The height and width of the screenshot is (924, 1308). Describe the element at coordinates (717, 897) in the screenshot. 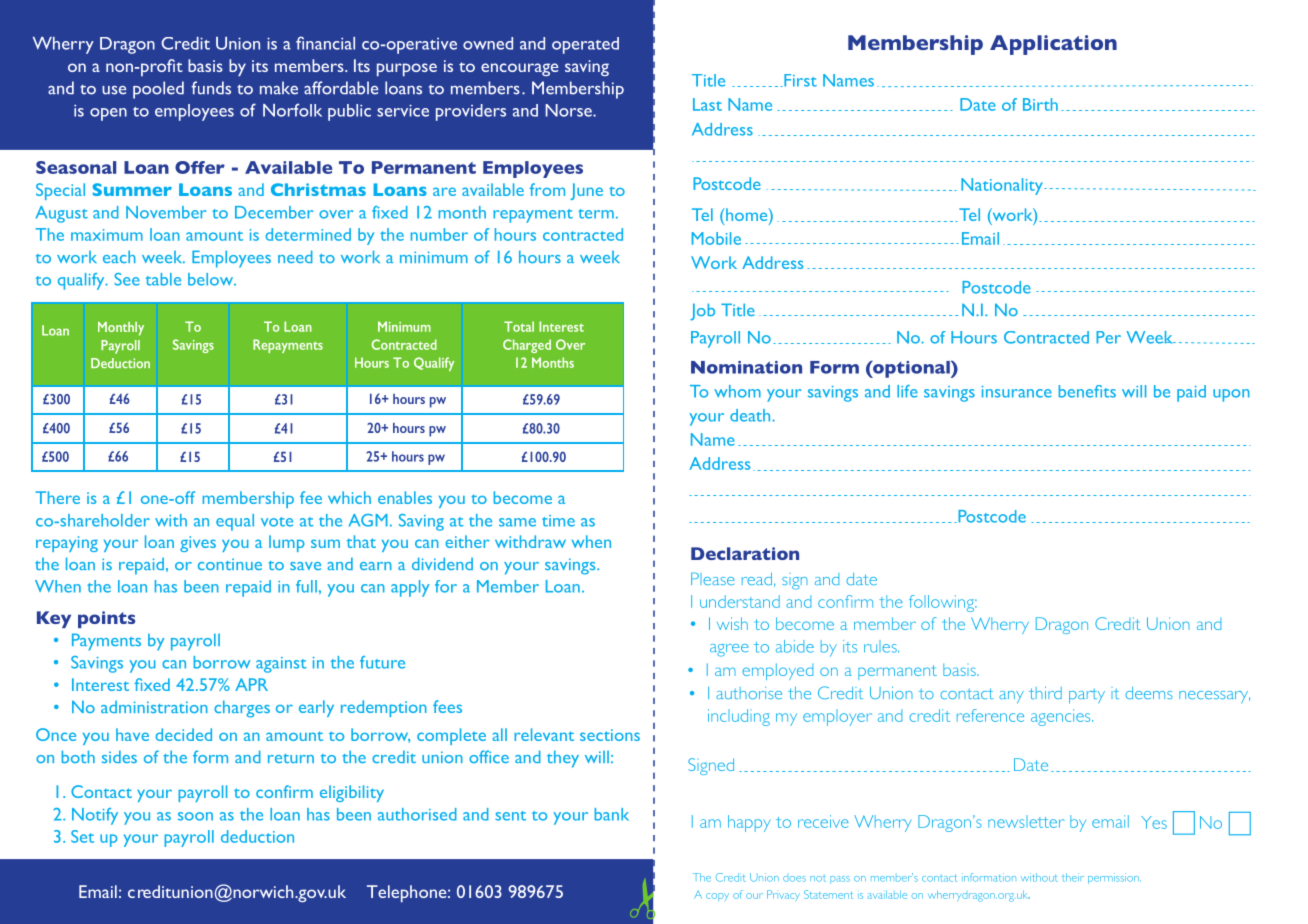

I see `copy` at that location.
